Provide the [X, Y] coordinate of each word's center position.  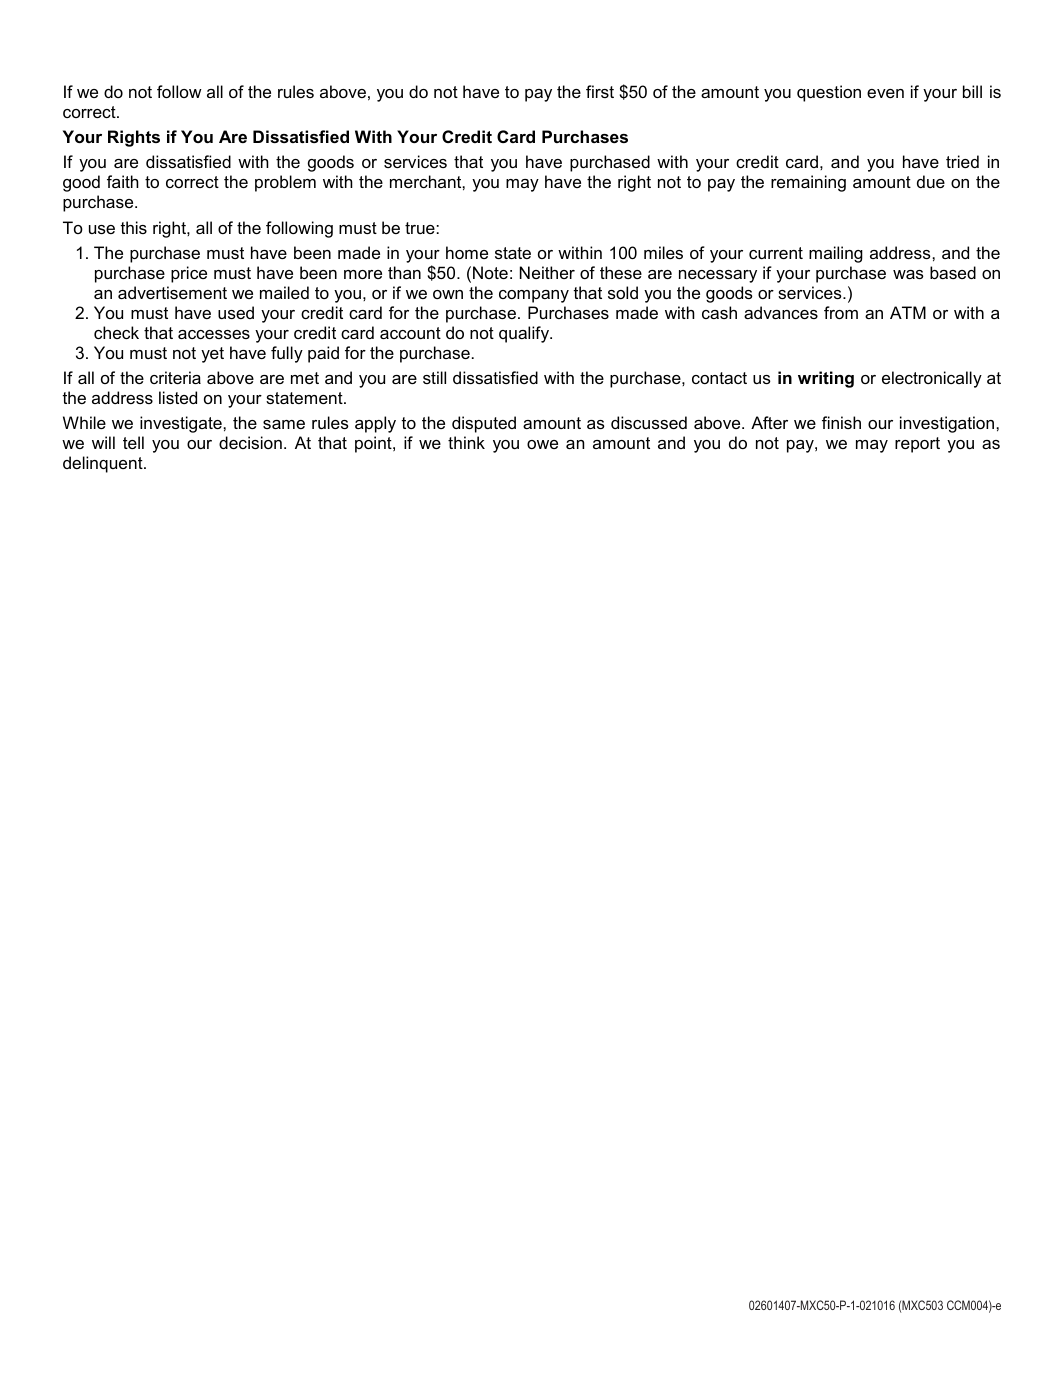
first [600, 91]
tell [133, 442]
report [917, 445]
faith [123, 181]
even [885, 93]
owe [542, 444]
